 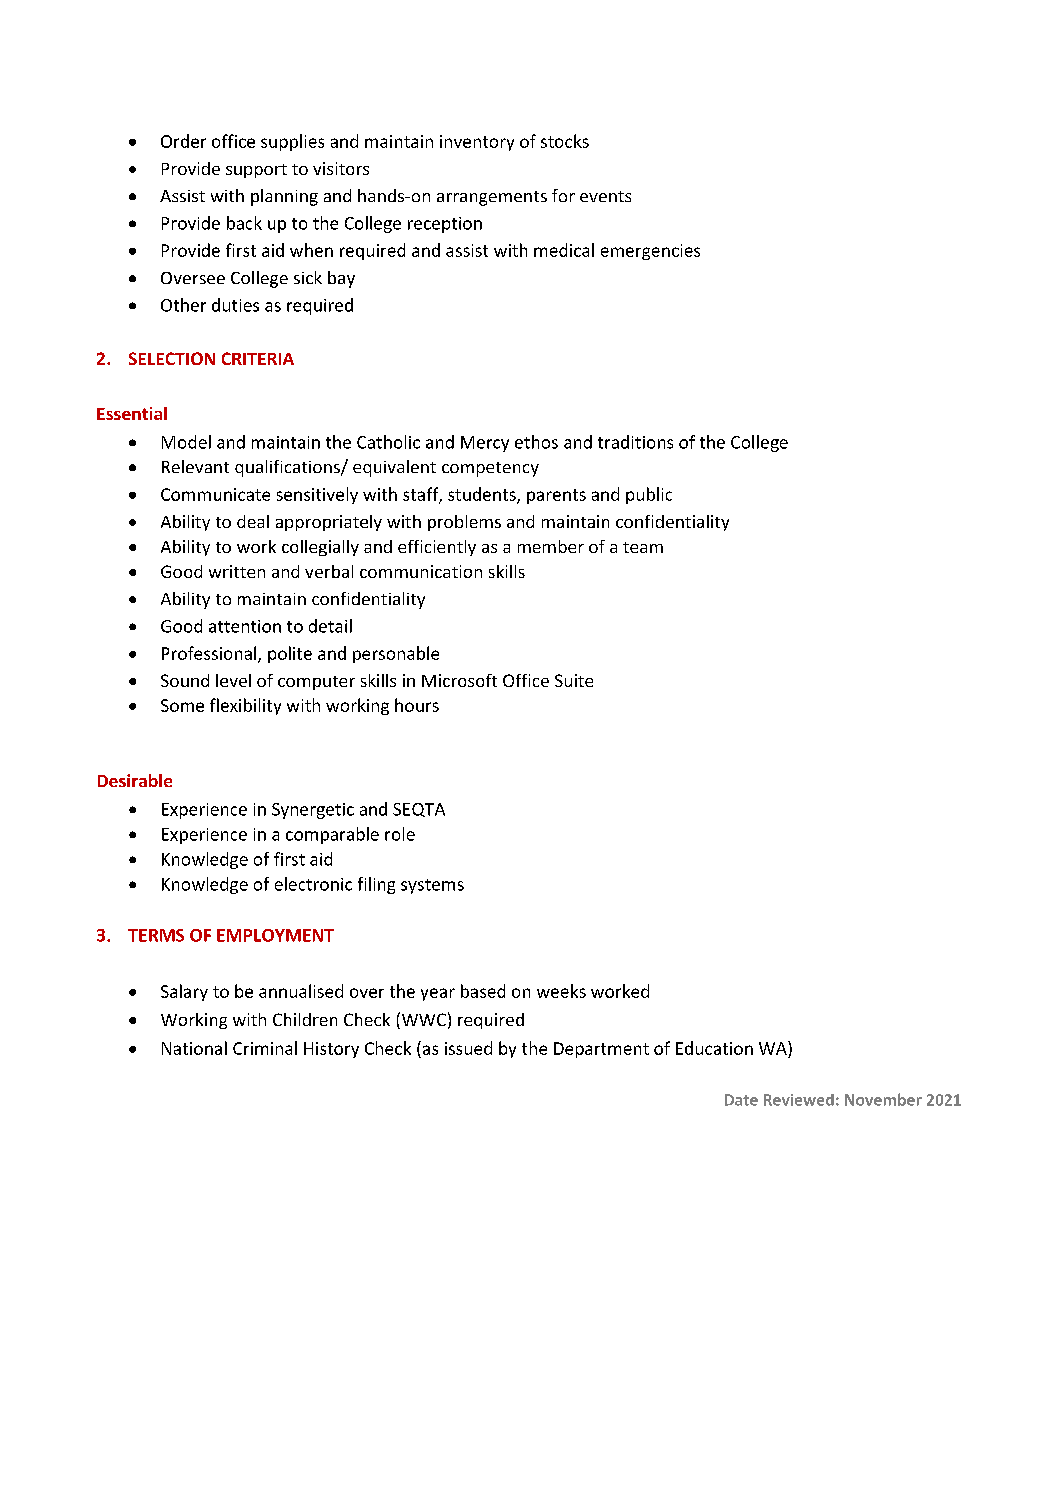 I want to click on hours, so click(x=417, y=705).
